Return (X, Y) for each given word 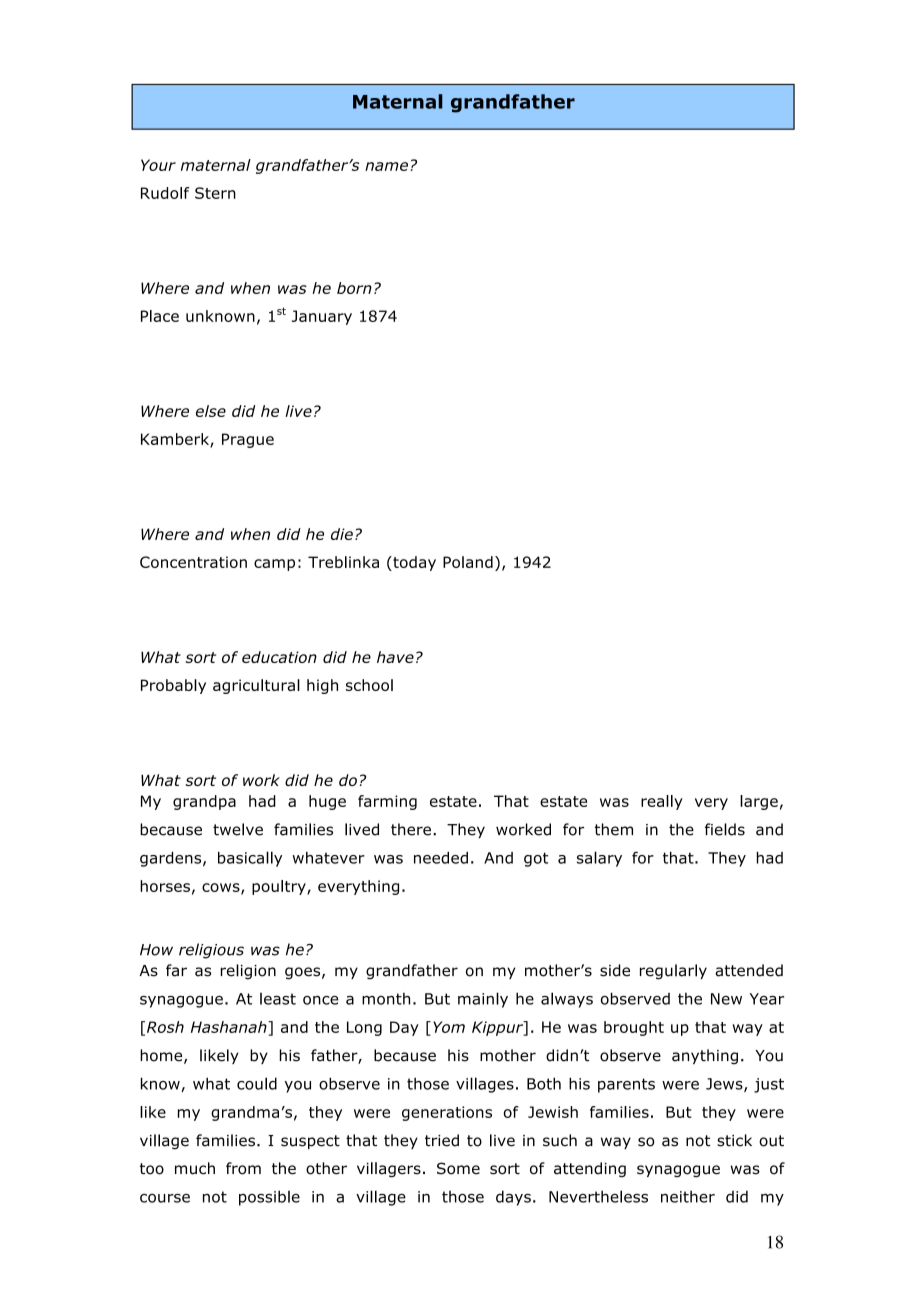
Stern (215, 193)
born (354, 288)
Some (458, 1168)
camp (274, 565)
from (243, 1168)
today (413, 563)
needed (441, 858)
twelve (238, 829)
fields (725, 829)
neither (688, 1196)
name (386, 166)
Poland (468, 562)
